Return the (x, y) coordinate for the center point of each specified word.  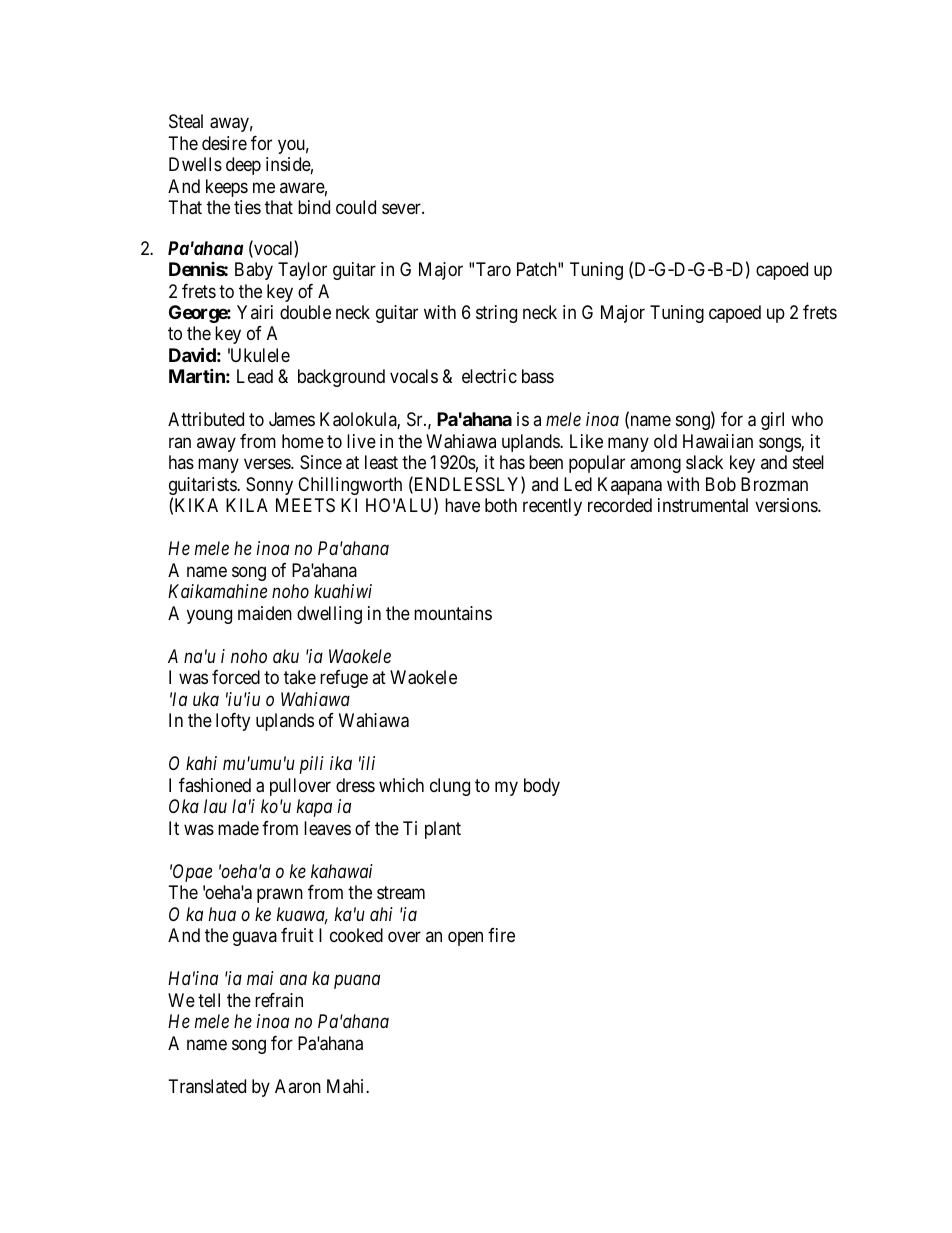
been (546, 462)
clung (450, 787)
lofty (233, 722)
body (542, 787)
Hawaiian (718, 441)
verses (268, 464)
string (496, 314)
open (465, 939)
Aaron (298, 1086)
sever (402, 209)
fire (501, 935)
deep (243, 166)
